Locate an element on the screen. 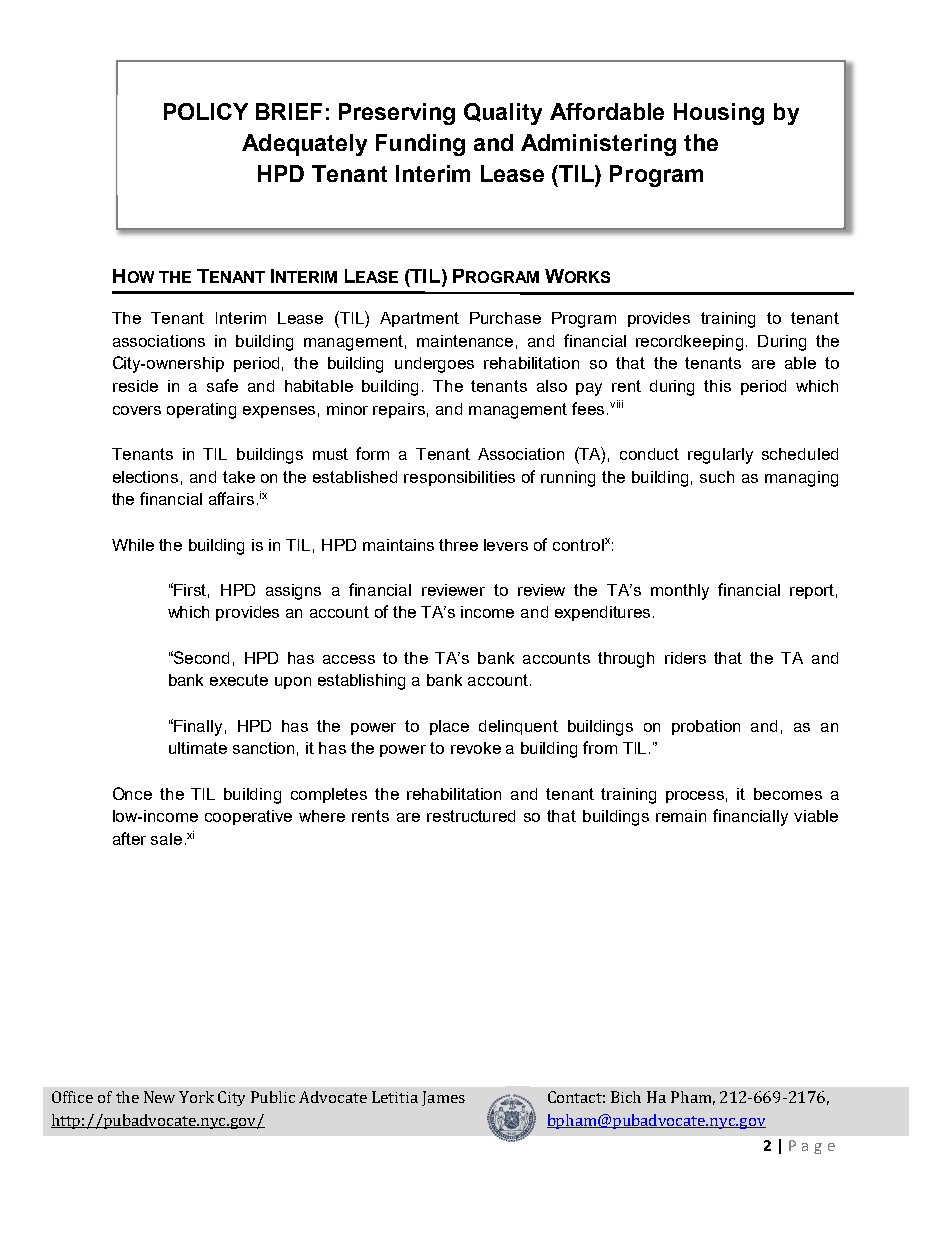  Letitia is located at coordinates (395, 1097).
